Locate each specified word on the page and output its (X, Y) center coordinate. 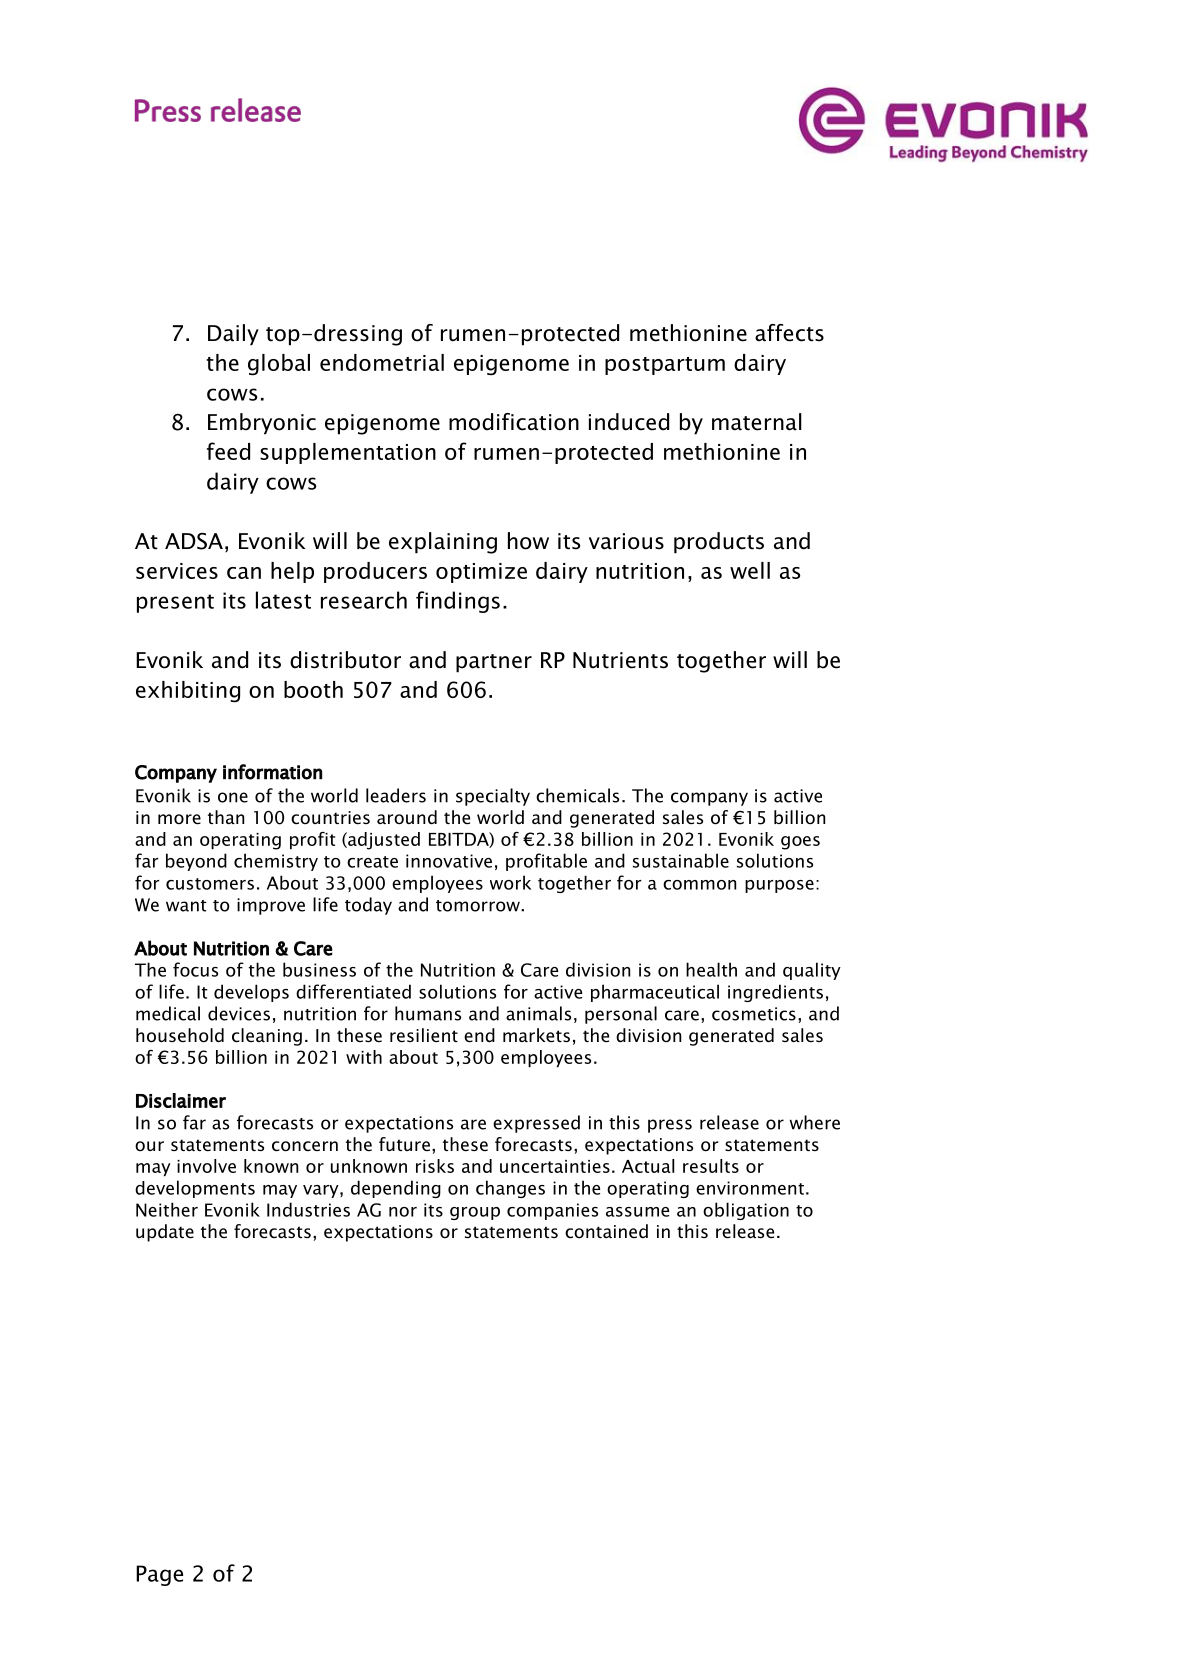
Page (159, 1575)
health (711, 969)
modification (514, 422)
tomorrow (479, 906)
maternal (757, 422)
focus (195, 969)
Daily (233, 335)
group (475, 1213)
